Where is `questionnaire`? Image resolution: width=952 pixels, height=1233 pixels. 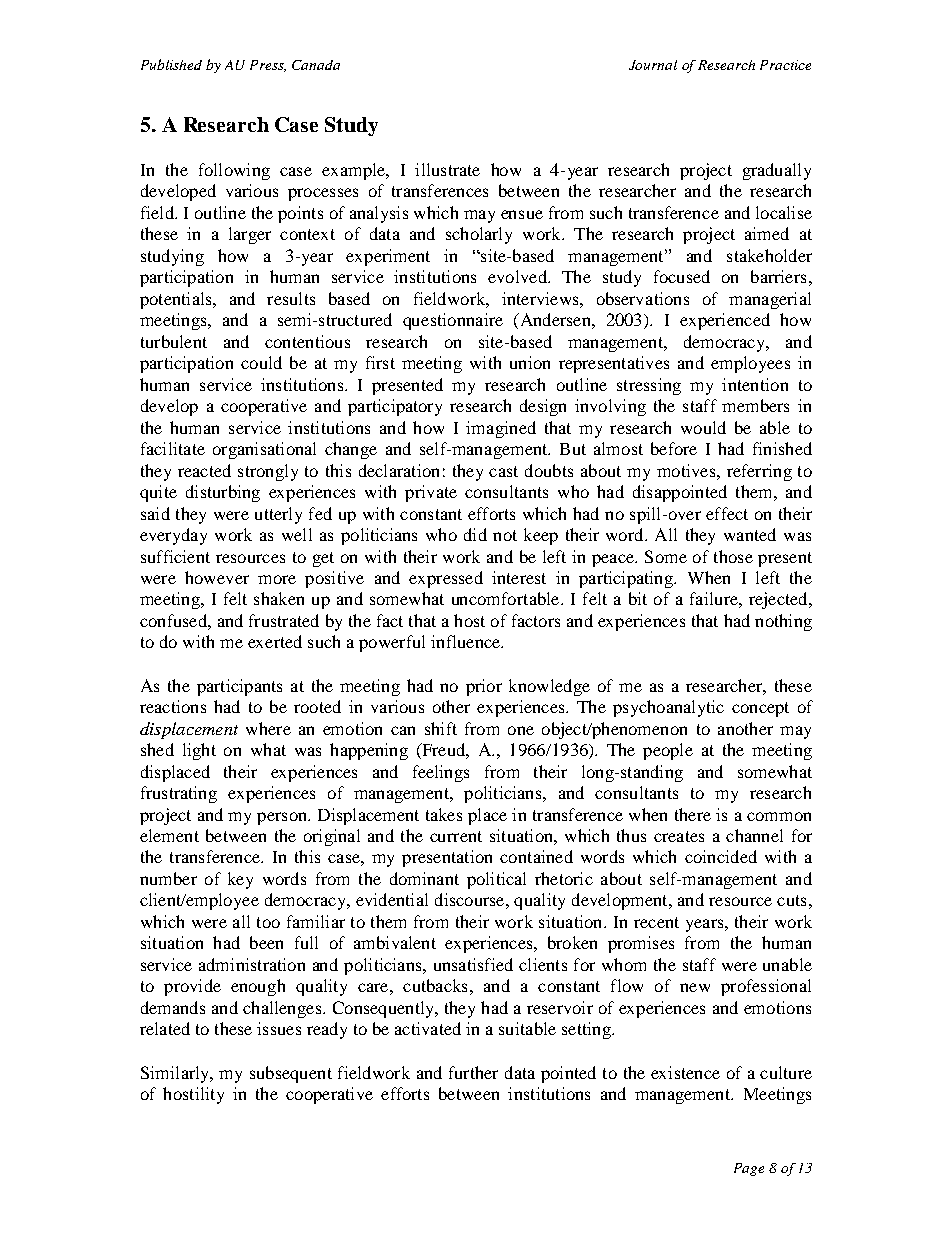 questionnaire is located at coordinates (453, 321).
